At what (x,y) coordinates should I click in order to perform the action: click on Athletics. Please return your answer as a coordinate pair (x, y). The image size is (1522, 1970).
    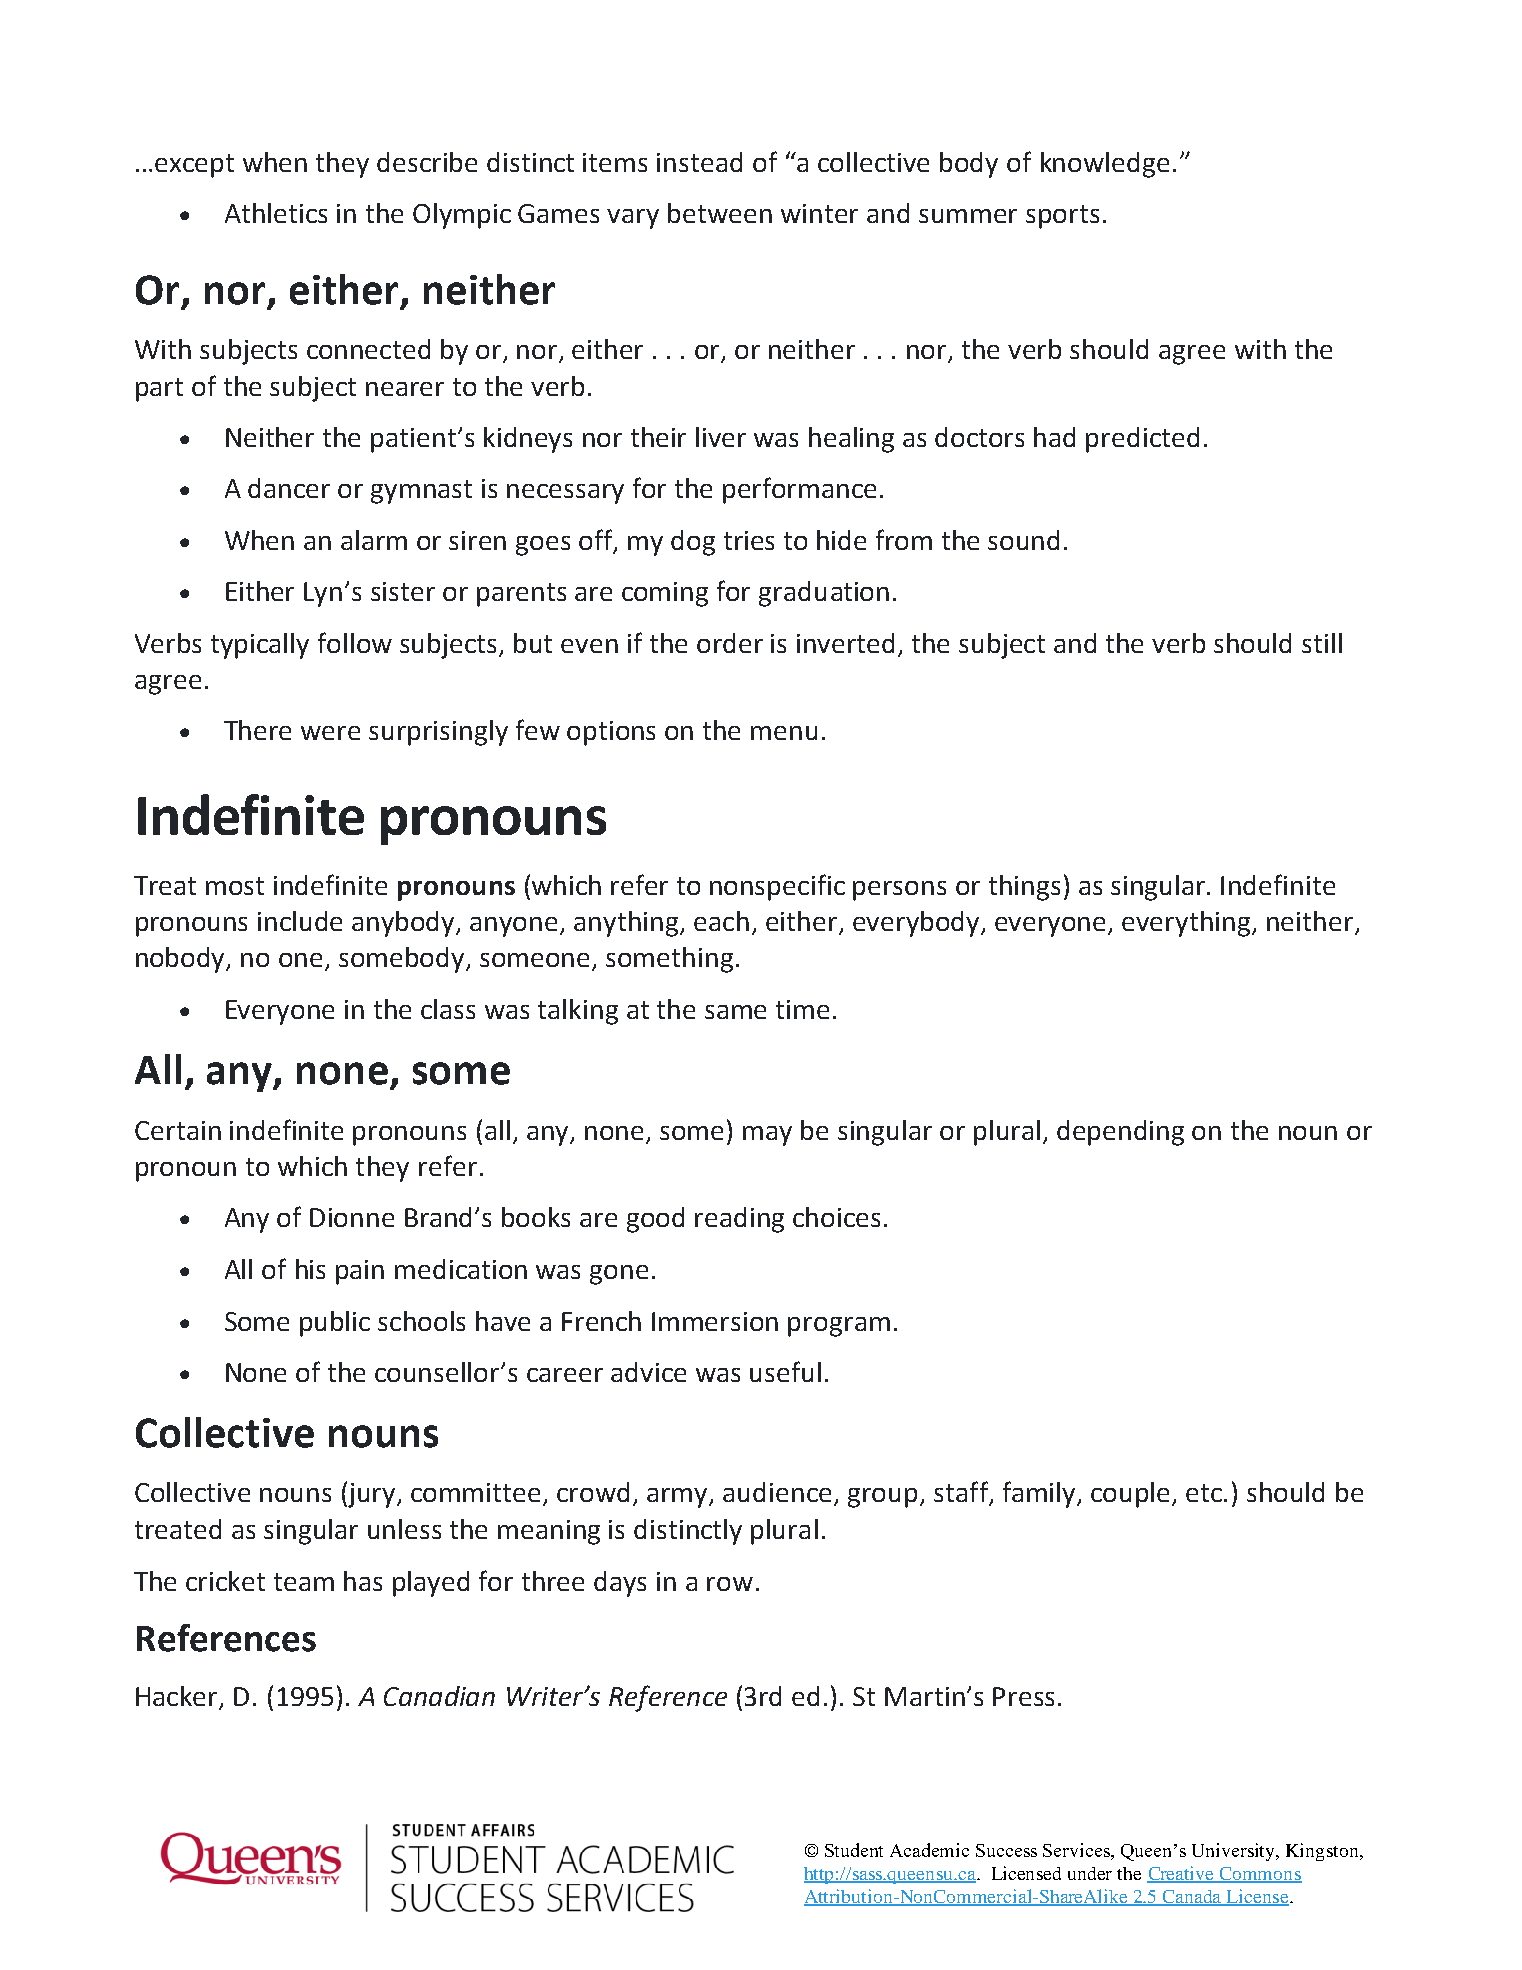
    Looking at the image, I should click on (276, 213).
